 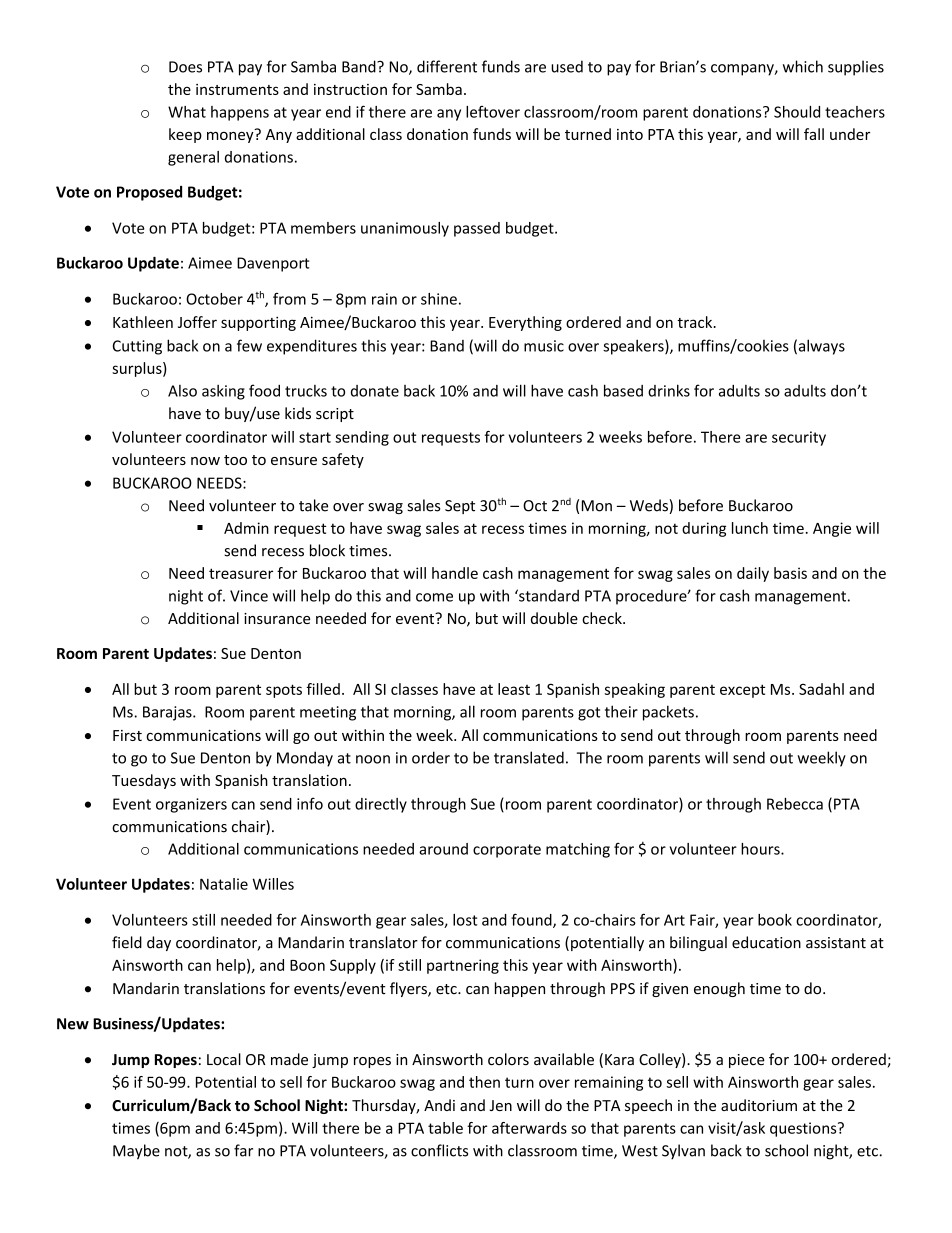 What do you see at coordinates (797, 112) in the screenshot?
I see `Should` at bounding box center [797, 112].
